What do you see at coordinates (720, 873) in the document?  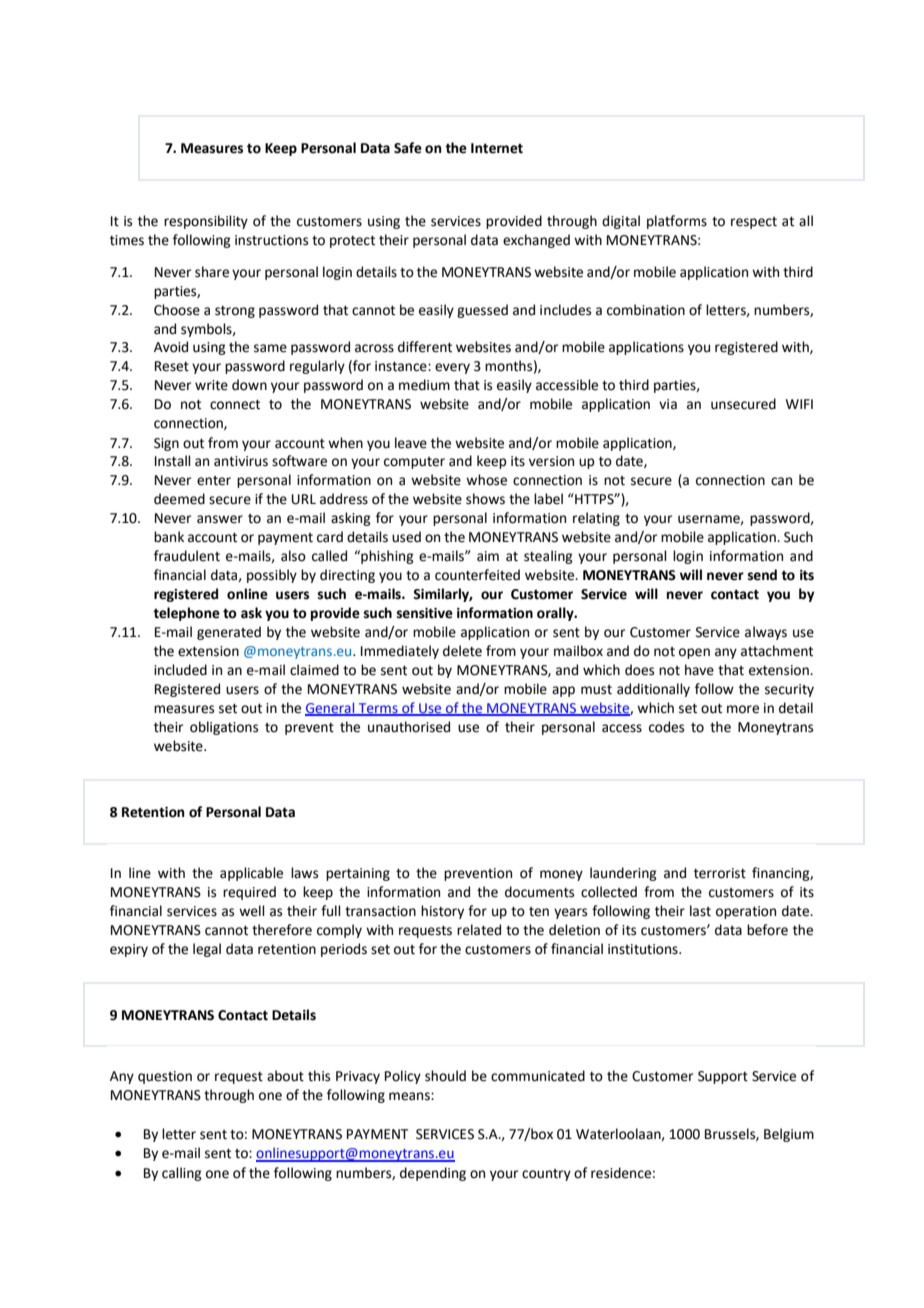 I see `terrorist` at bounding box center [720, 873].
